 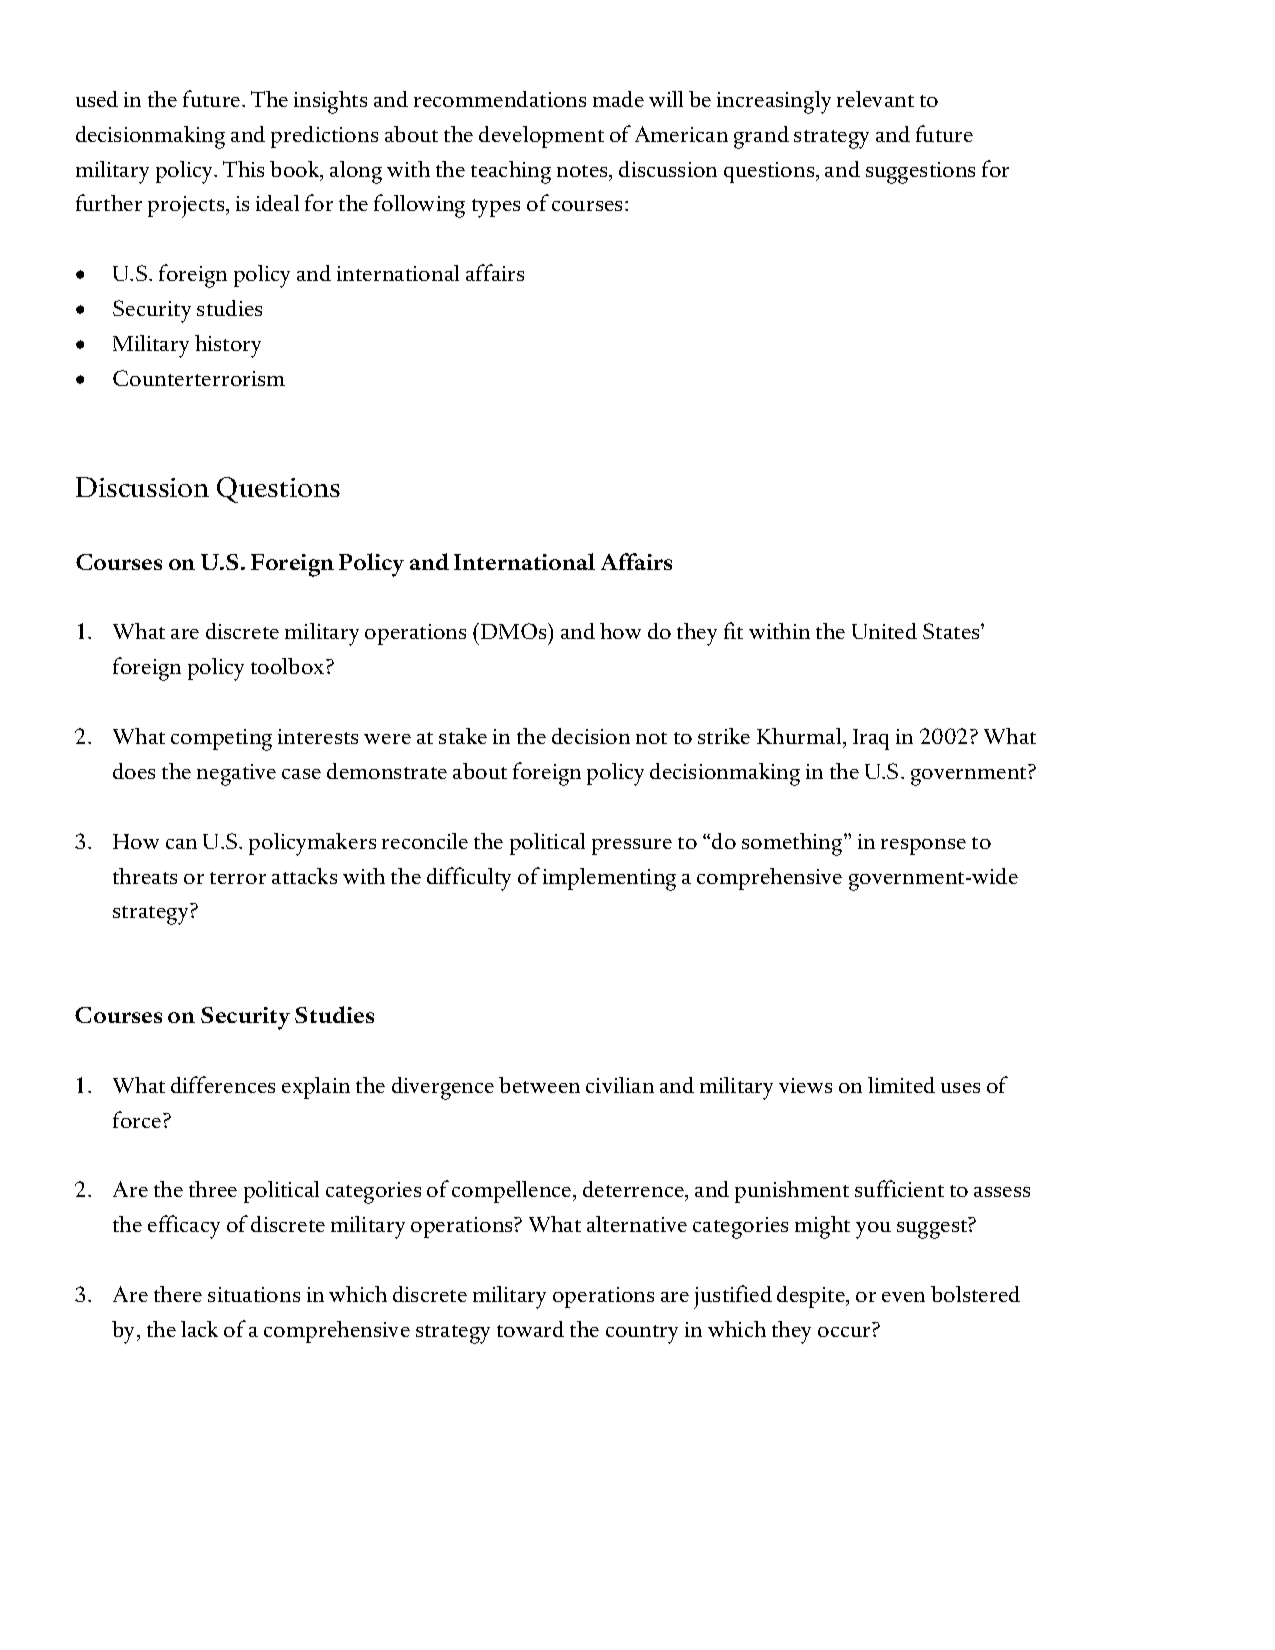 I want to click on history, so click(x=228, y=346).
